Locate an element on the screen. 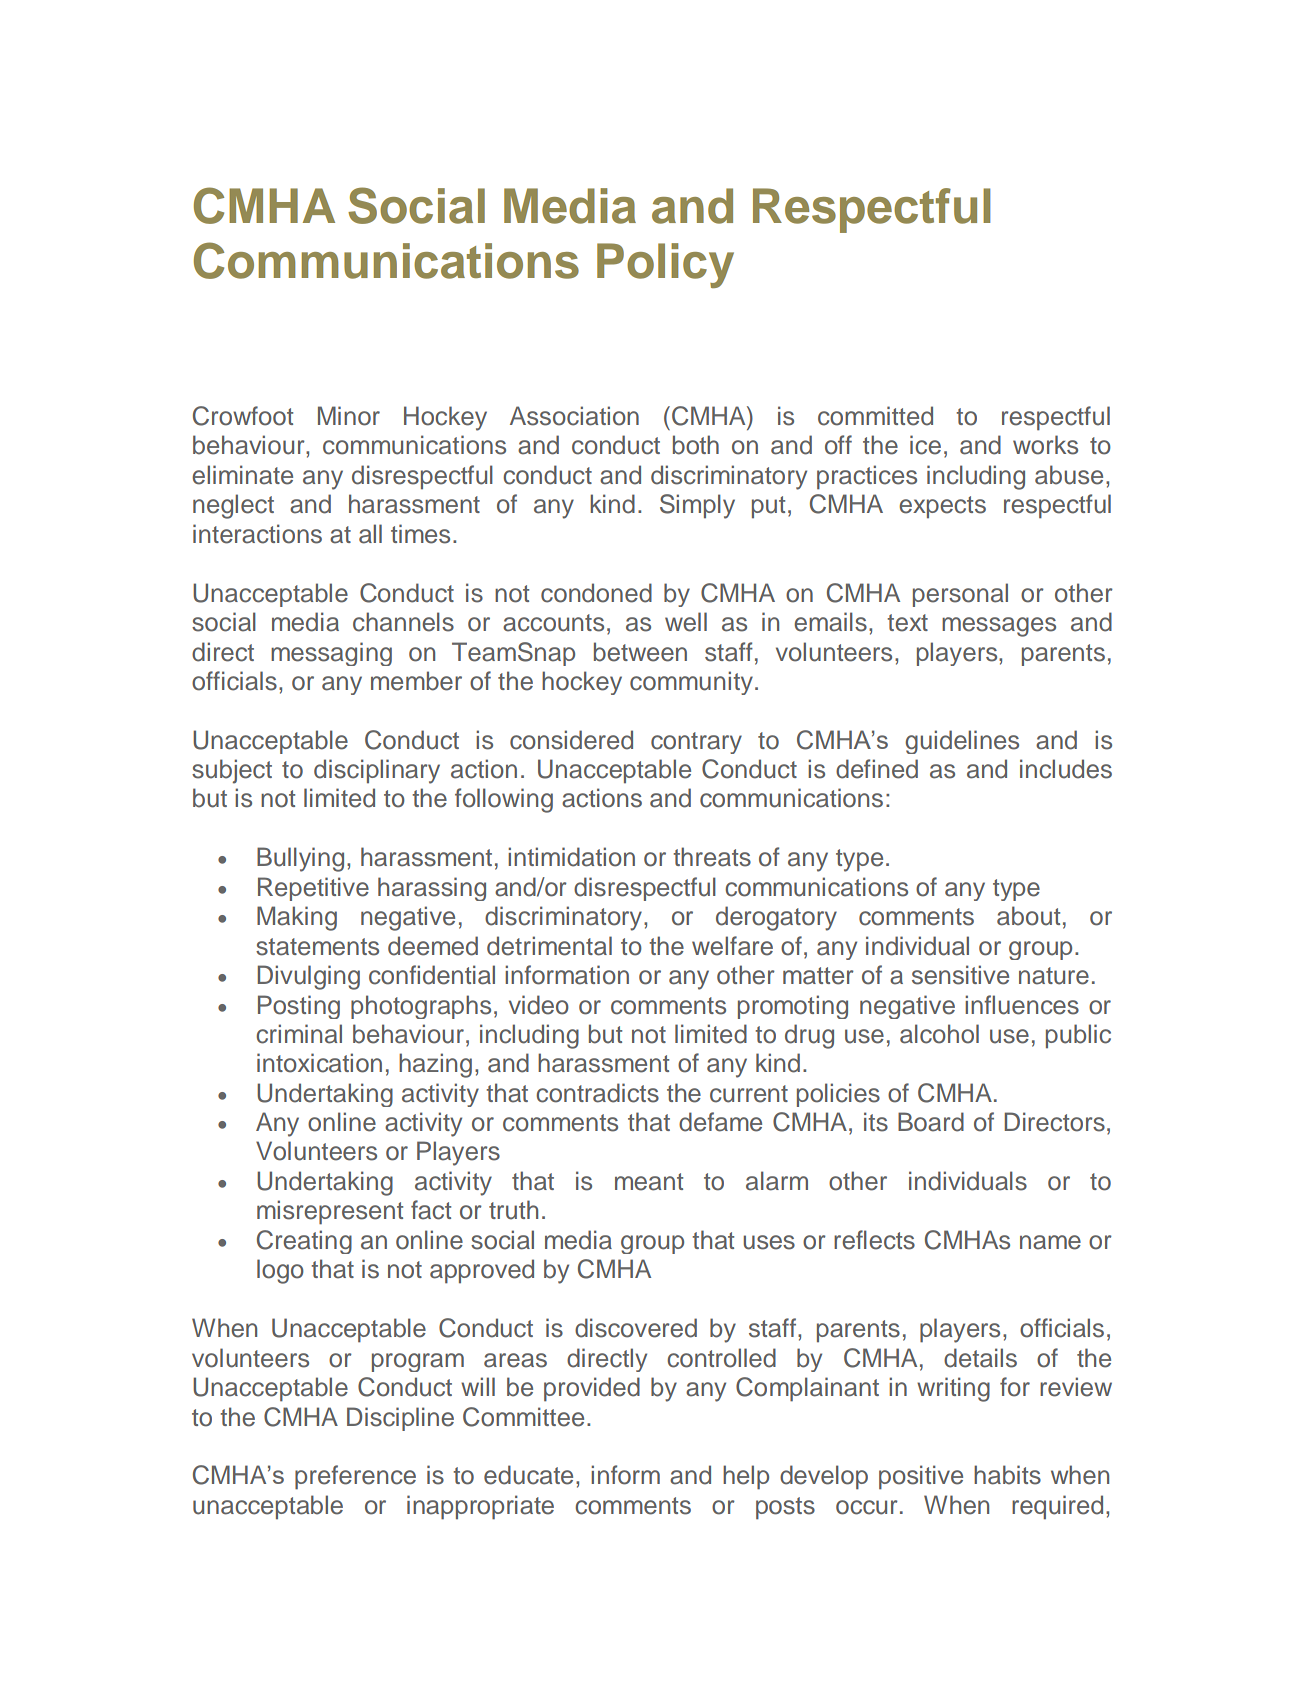 The height and width of the screenshot is (1688, 1304). Minor is located at coordinates (349, 416).
